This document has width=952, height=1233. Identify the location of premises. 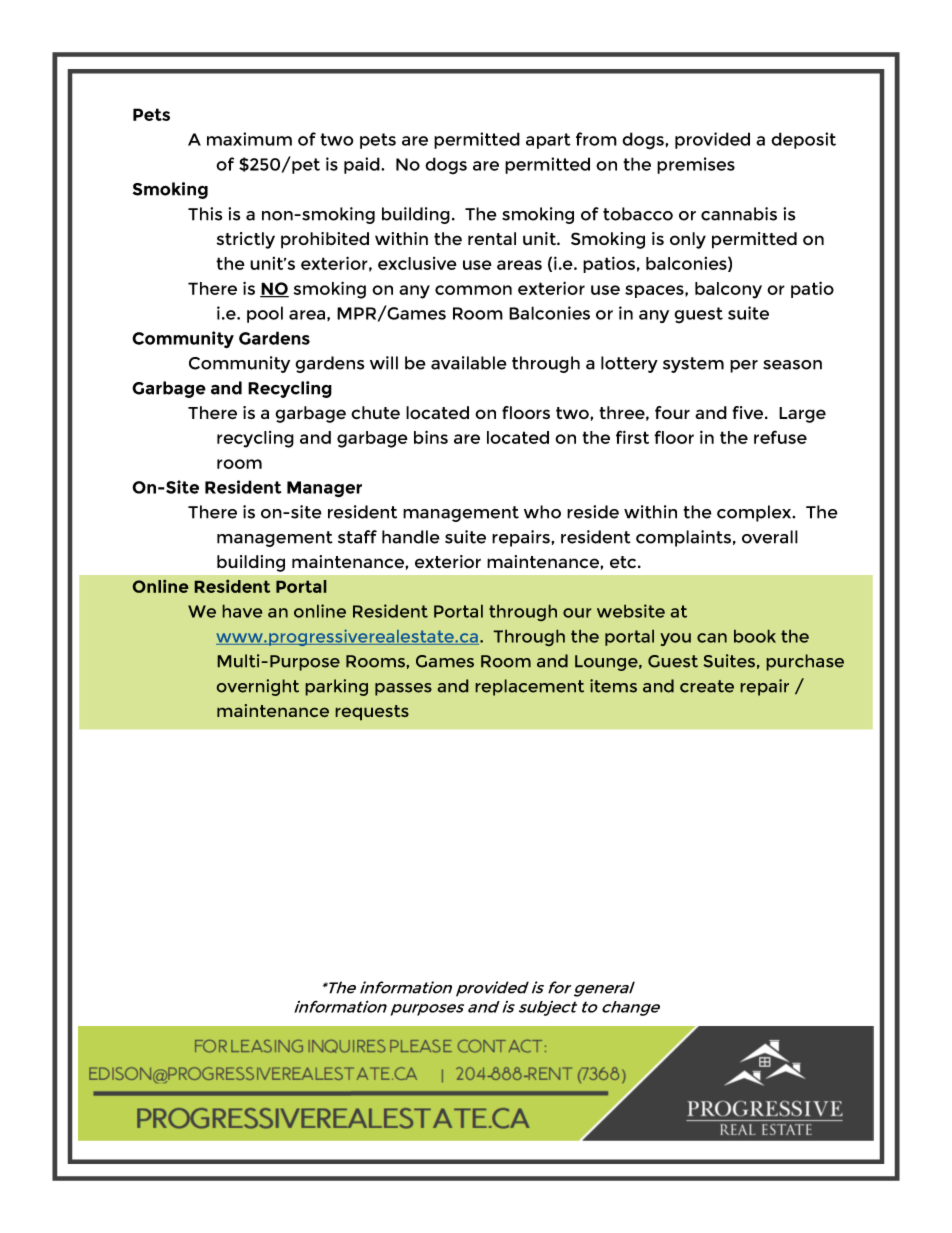
(696, 165).
